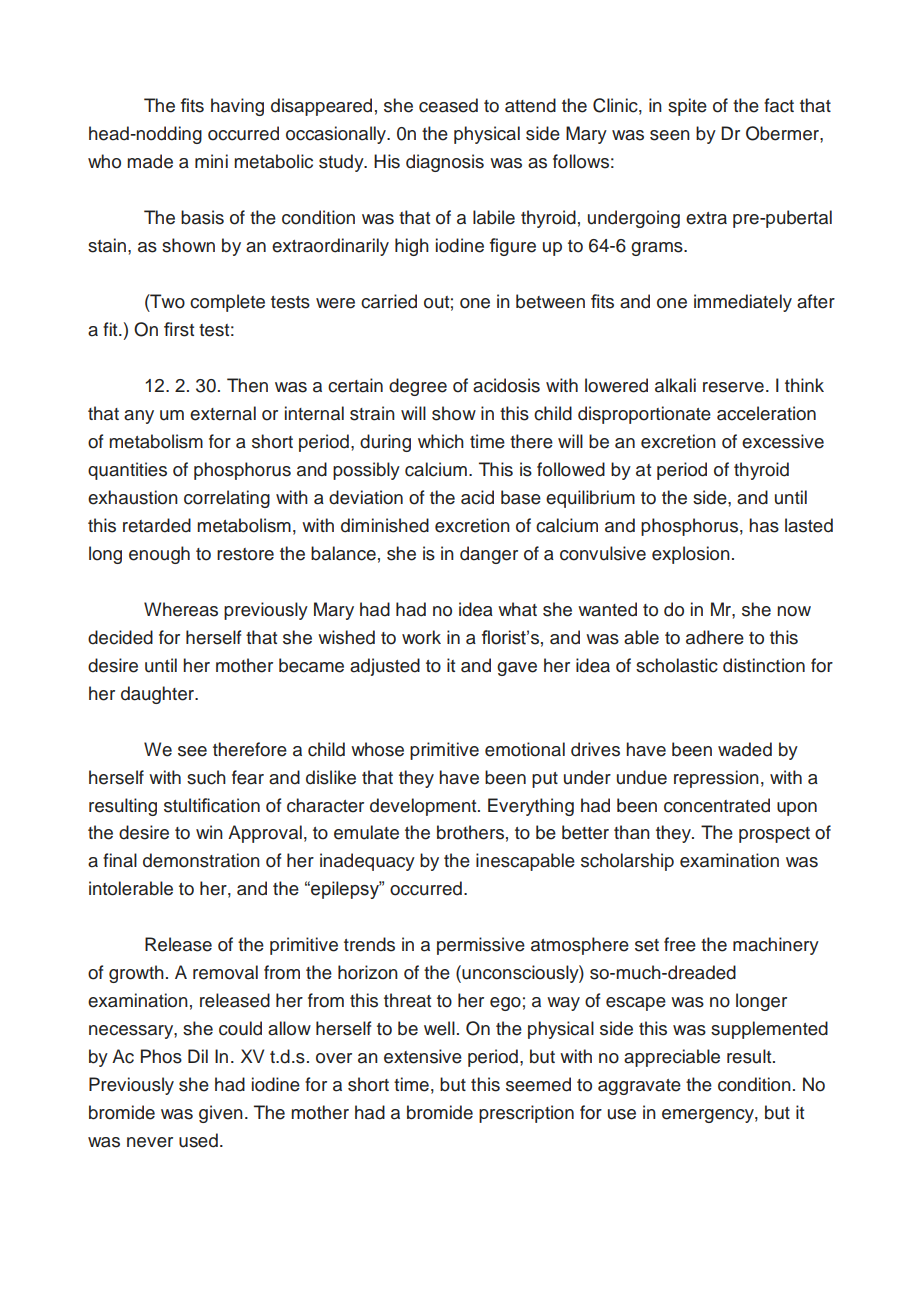  What do you see at coordinates (424, 807) in the screenshot?
I see `development` at bounding box center [424, 807].
